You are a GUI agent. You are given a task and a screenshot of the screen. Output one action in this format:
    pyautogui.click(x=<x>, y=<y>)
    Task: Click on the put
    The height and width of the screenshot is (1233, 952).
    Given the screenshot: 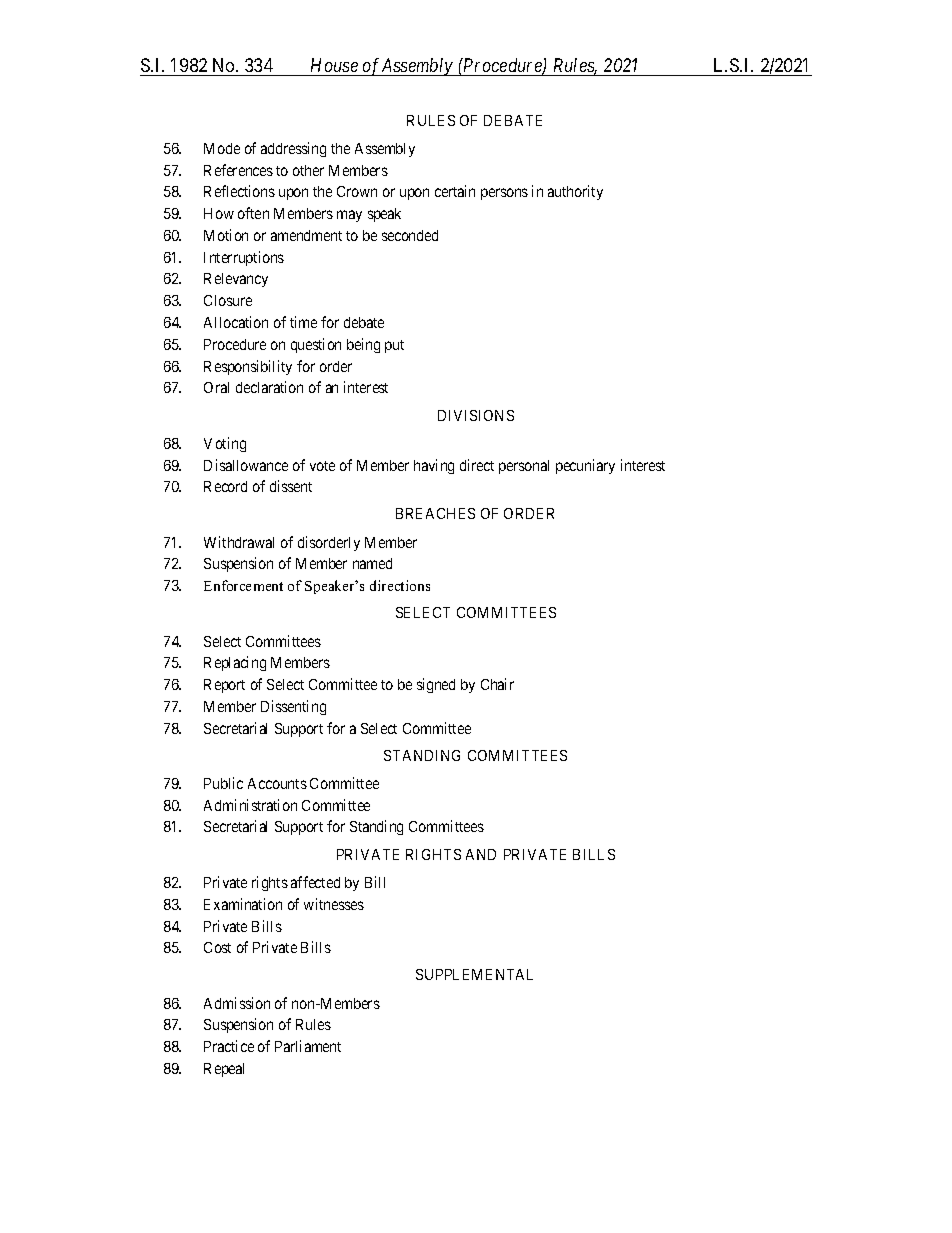 What is the action you would take?
    pyautogui.click(x=394, y=346)
